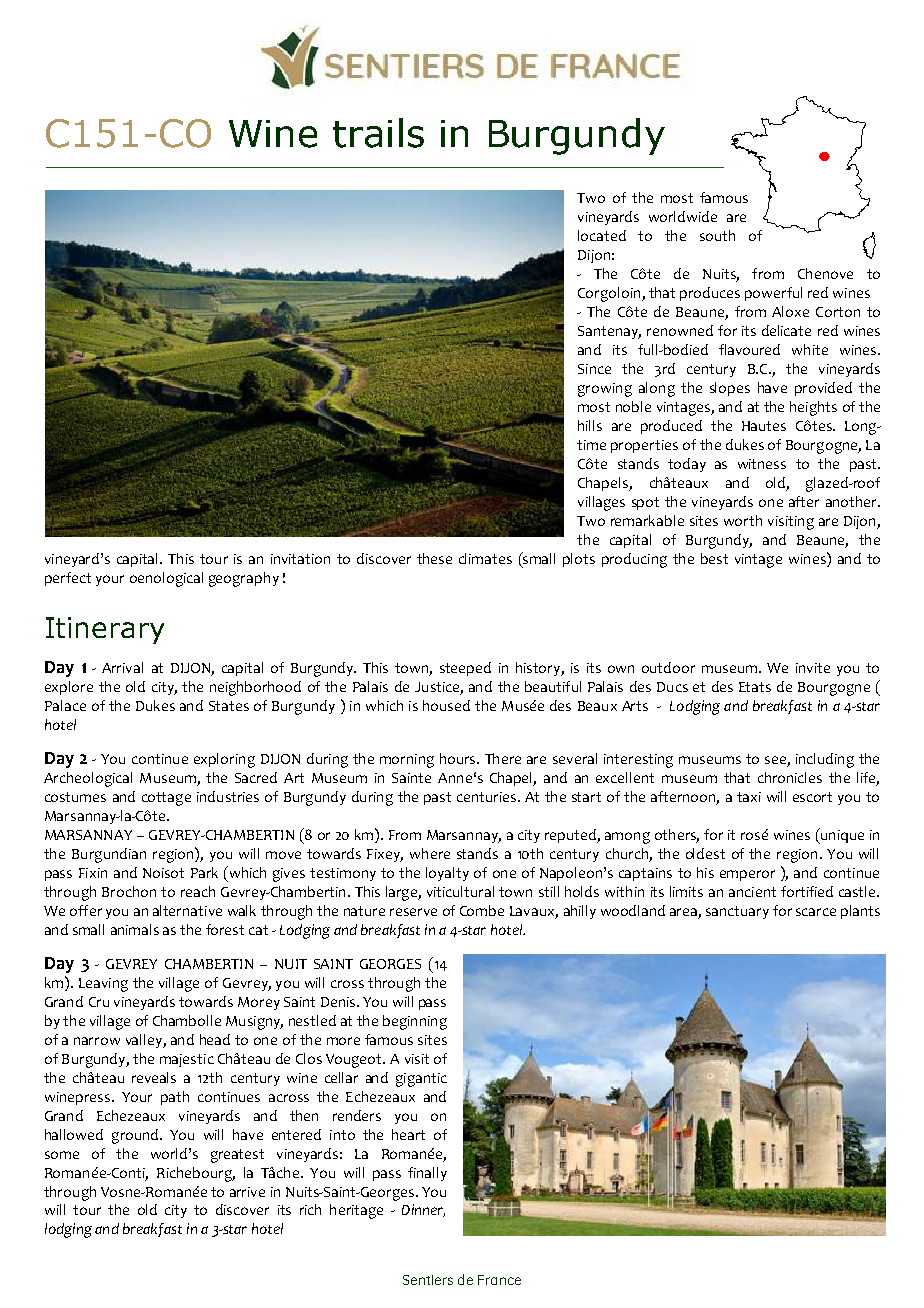  Describe the element at coordinates (446, 705) in the screenshot. I see `housed` at that location.
